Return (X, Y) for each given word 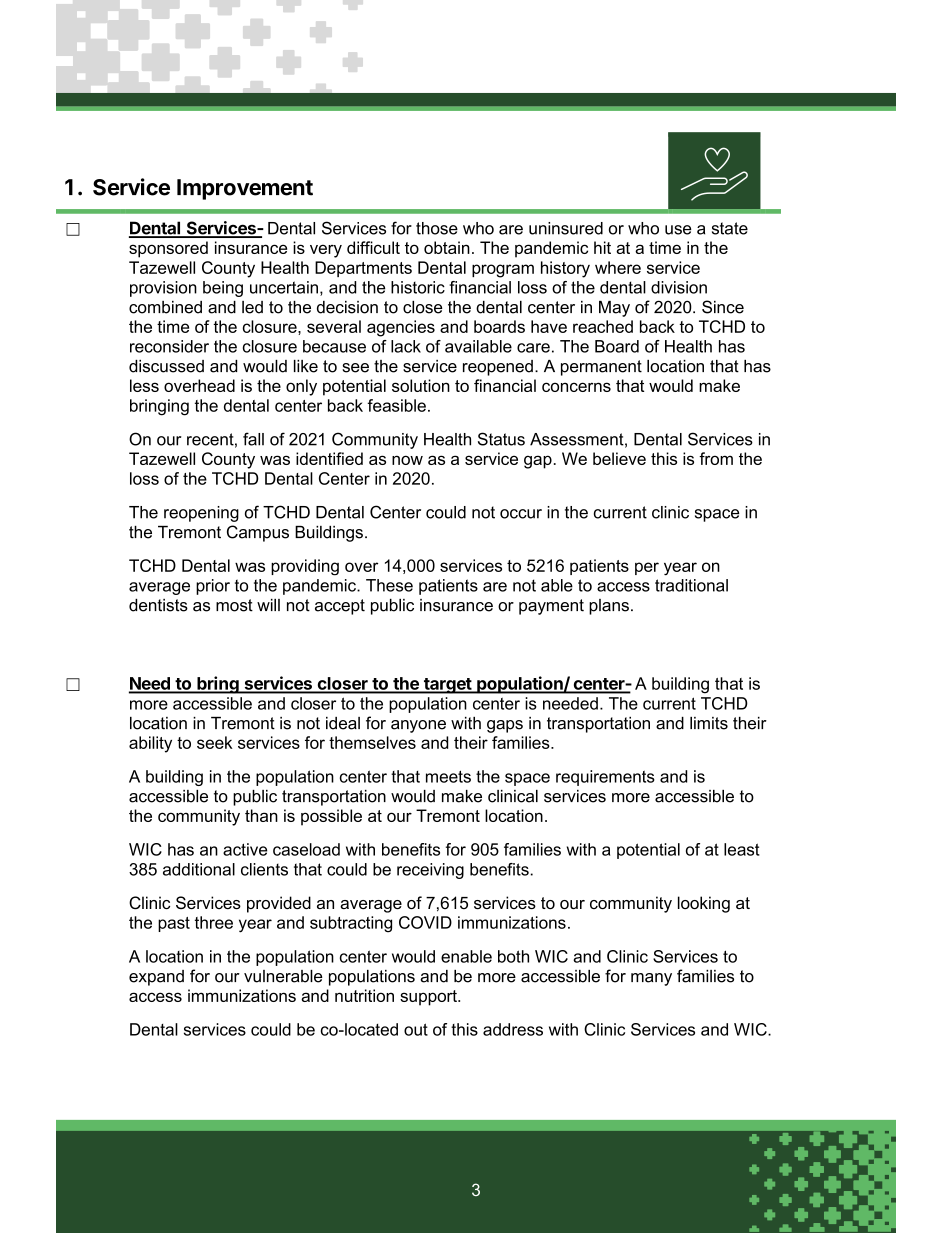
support (429, 998)
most (234, 605)
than (261, 815)
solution (421, 385)
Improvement (245, 189)
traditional (691, 585)
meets (448, 776)
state (730, 228)
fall (253, 439)
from (716, 458)
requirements (605, 778)
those (437, 228)
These (389, 585)
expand (156, 978)
